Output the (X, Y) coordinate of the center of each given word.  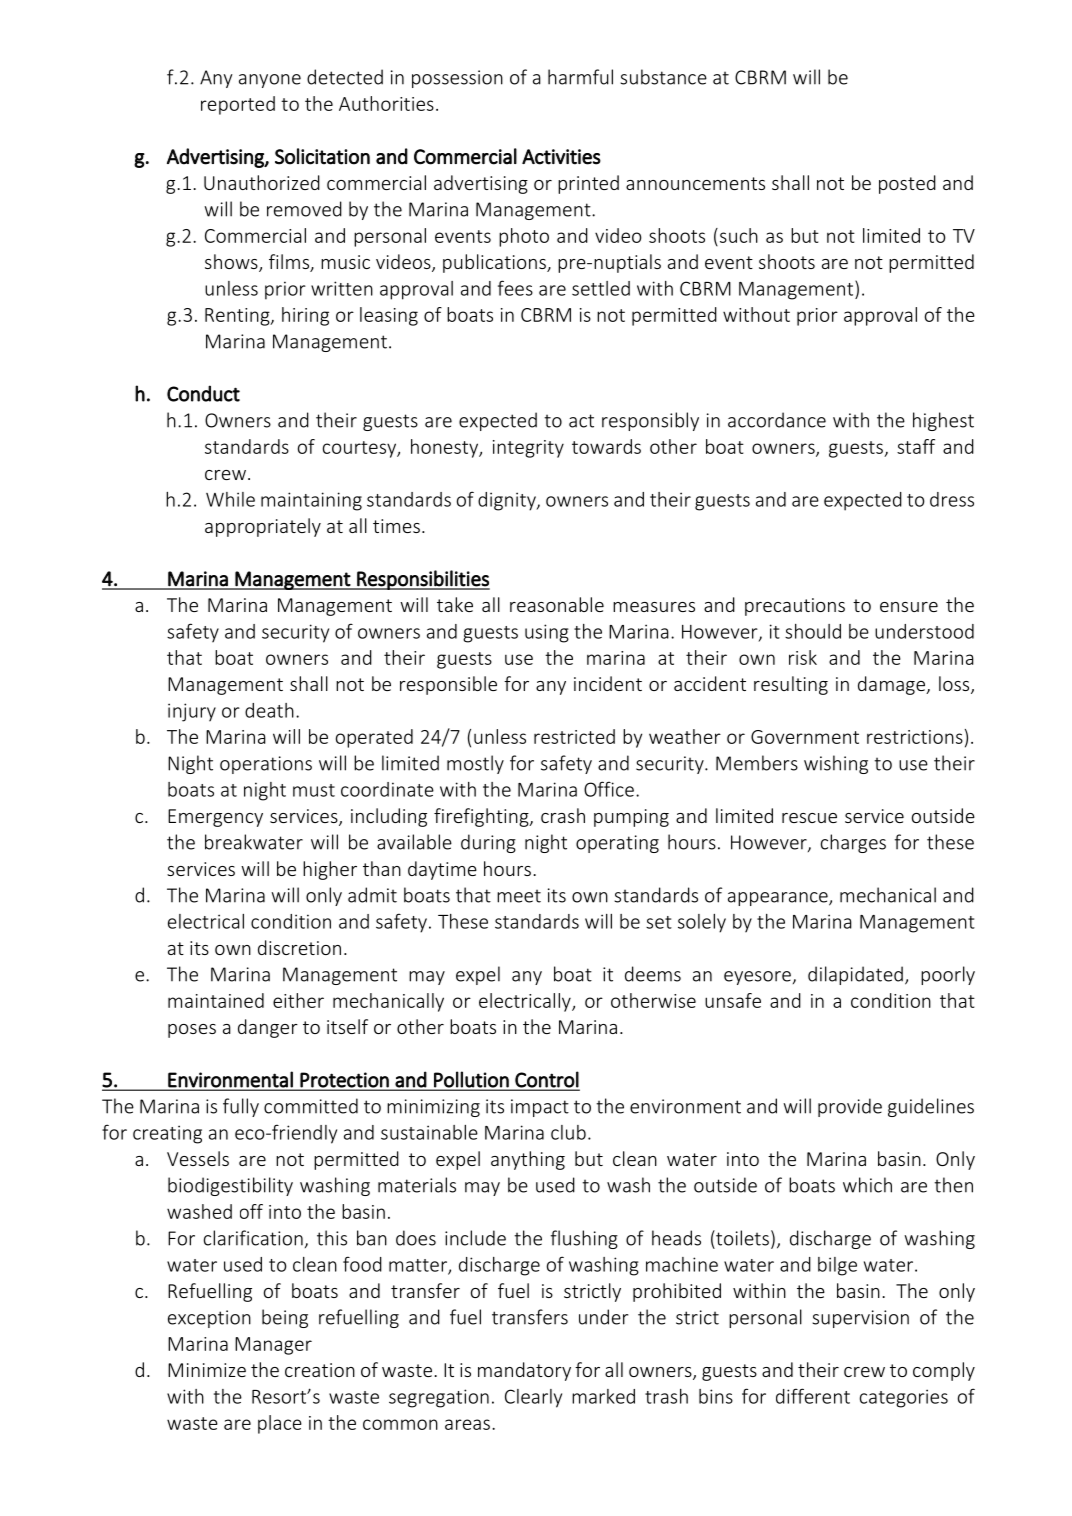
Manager (273, 1346)
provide (850, 1107)
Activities (561, 157)
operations (266, 765)
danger (268, 1028)
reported (238, 105)
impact (540, 1108)
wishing (836, 764)
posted (907, 184)
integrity (528, 449)
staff (916, 446)
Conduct (203, 393)
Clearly (533, 1398)
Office (609, 789)
